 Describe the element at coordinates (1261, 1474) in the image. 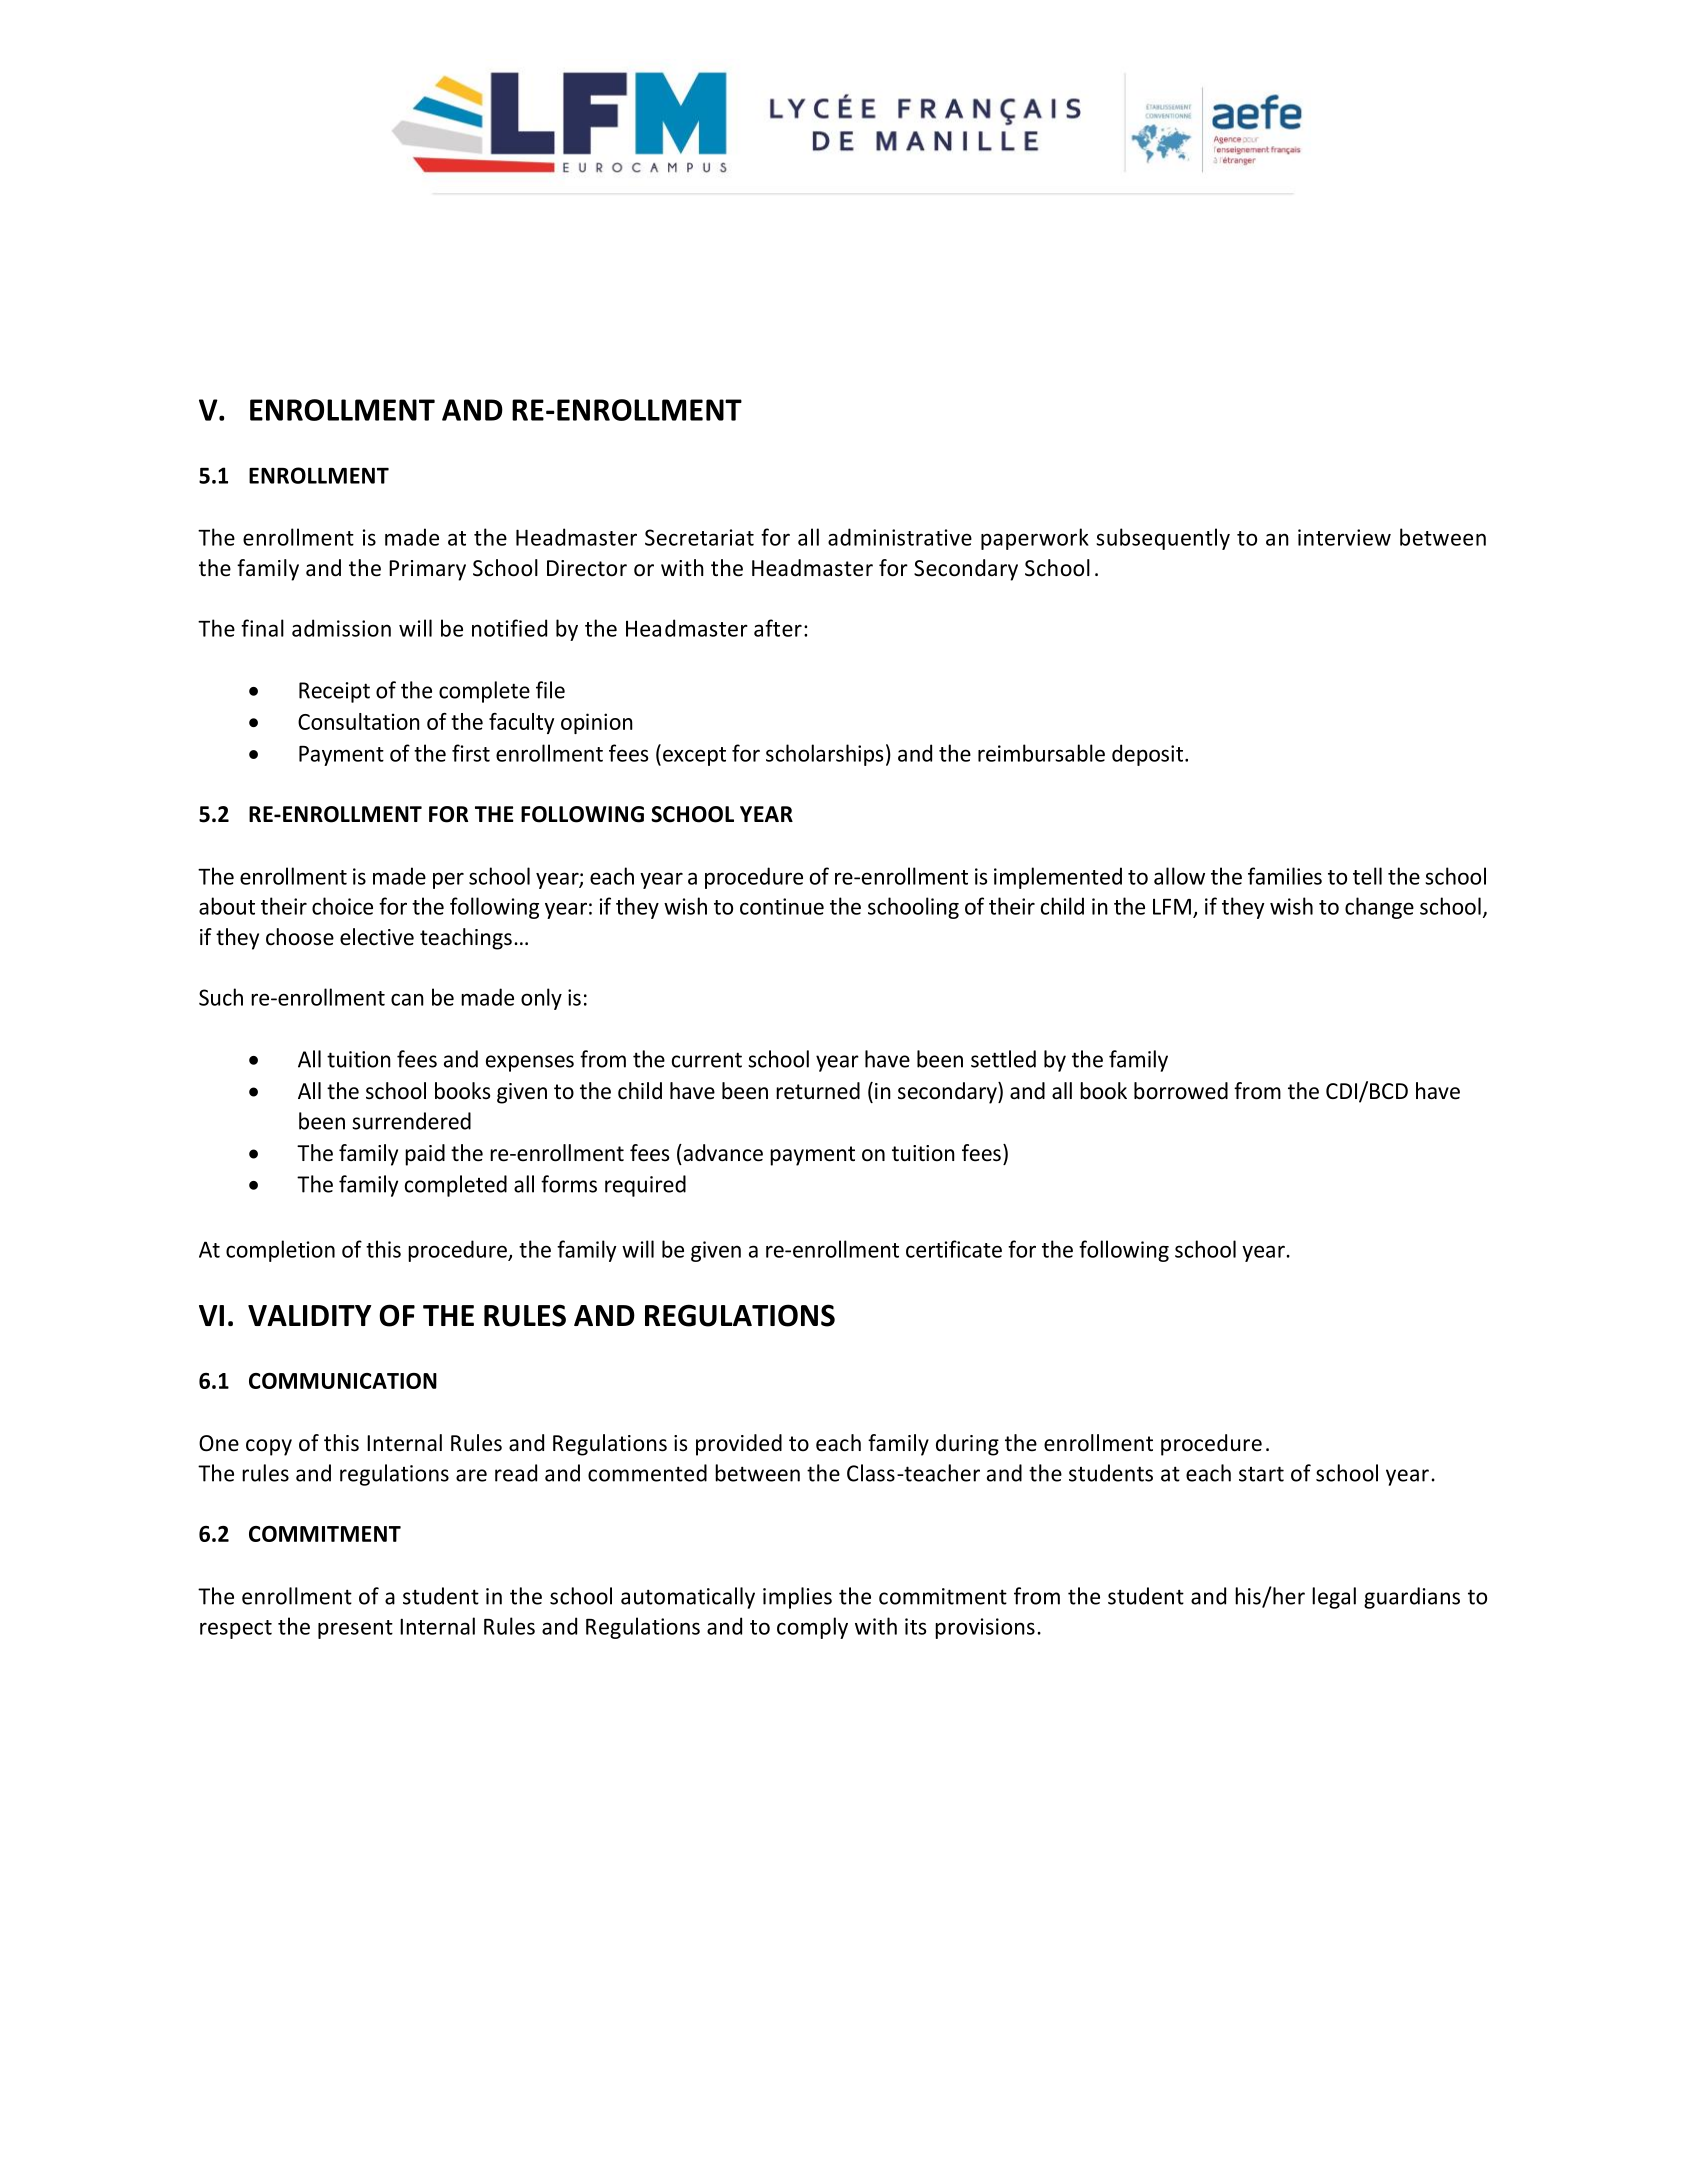

I see `start` at that location.
